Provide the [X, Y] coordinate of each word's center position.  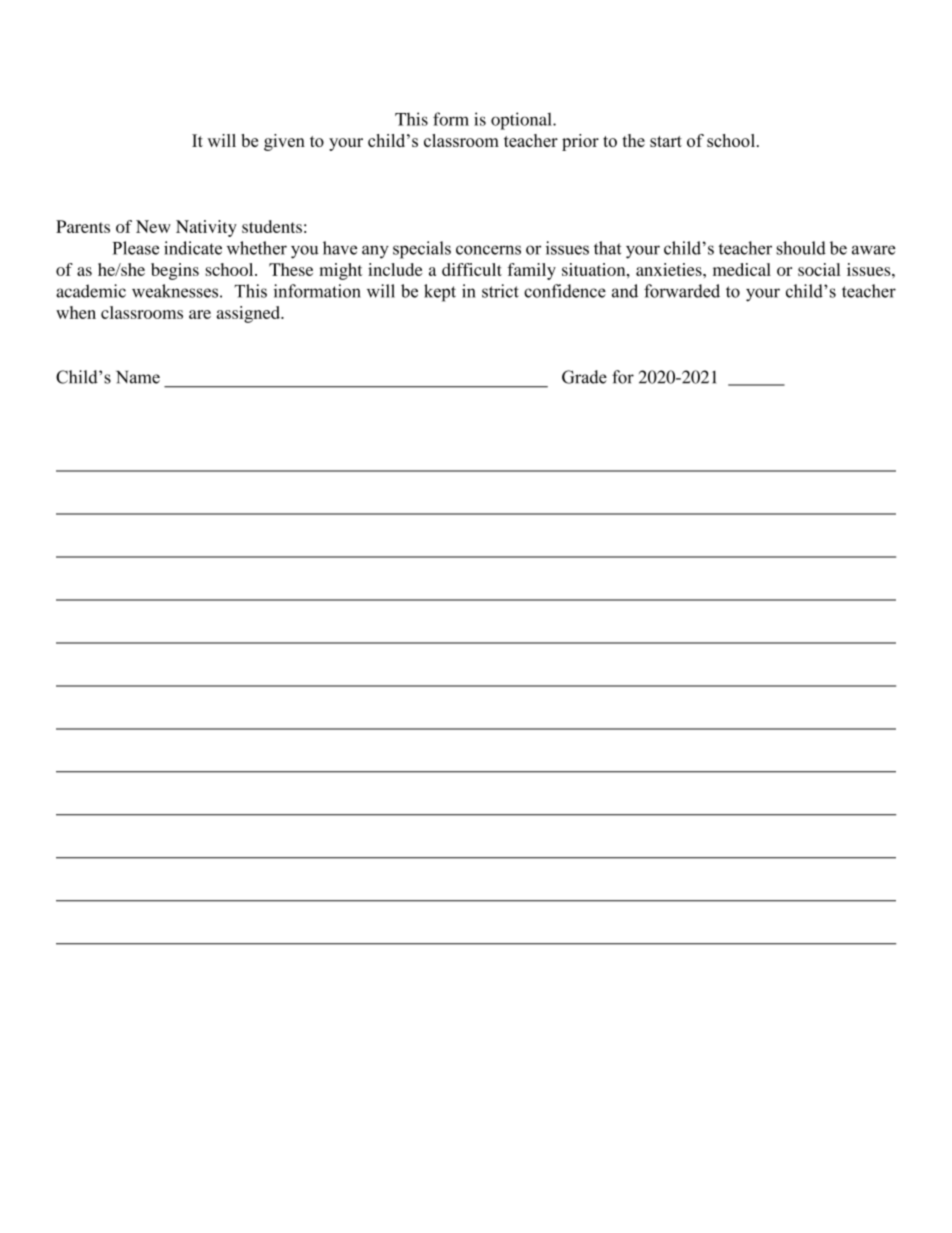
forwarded [682, 291]
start [666, 141]
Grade [584, 377]
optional [522, 121]
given [284, 142]
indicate [193, 248]
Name [138, 377]
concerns [488, 250]
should [801, 248]
